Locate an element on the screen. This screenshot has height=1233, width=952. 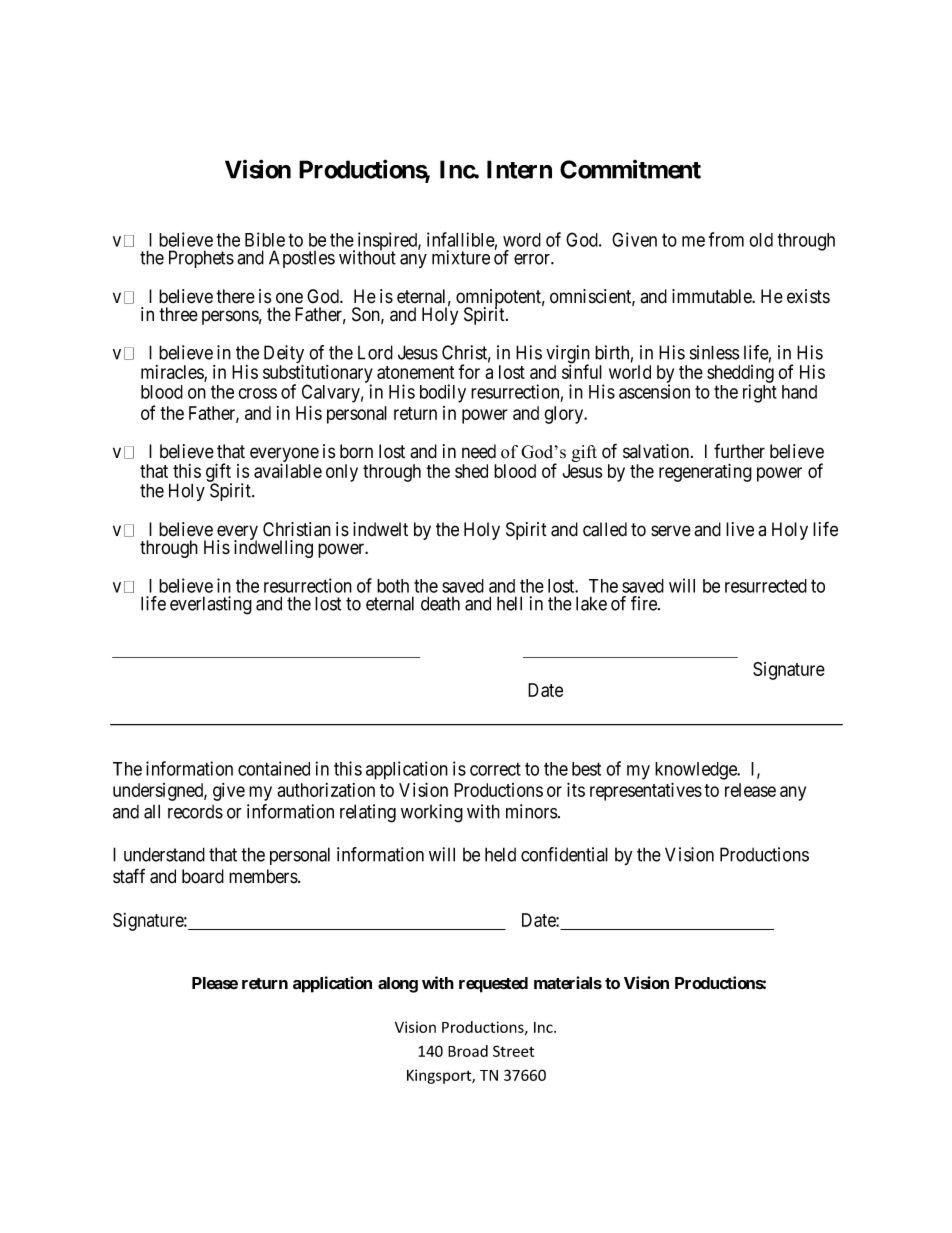
Broad is located at coordinates (468, 1051).
